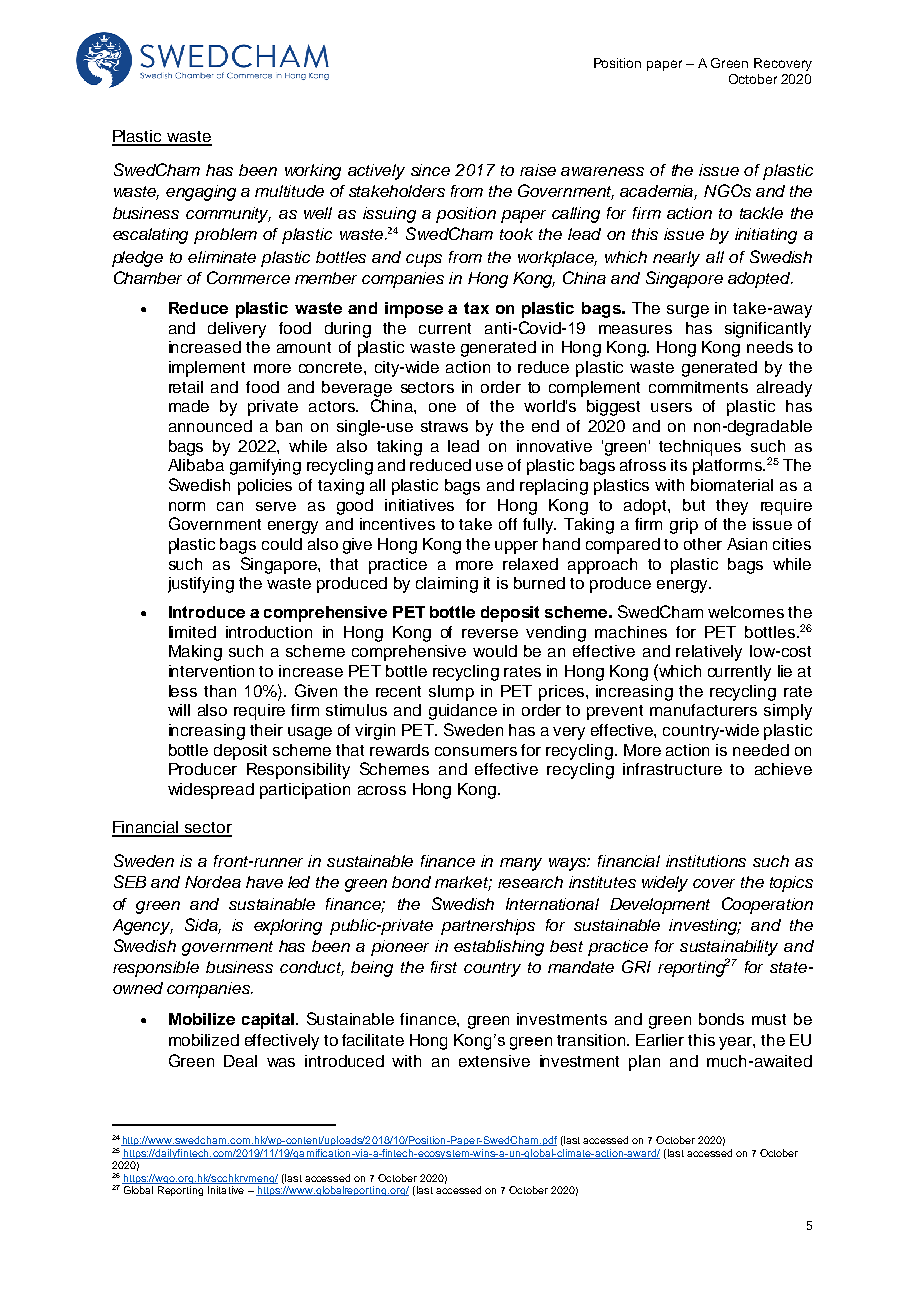  What do you see at coordinates (240, 1061) in the document?
I see `Deal` at bounding box center [240, 1061].
